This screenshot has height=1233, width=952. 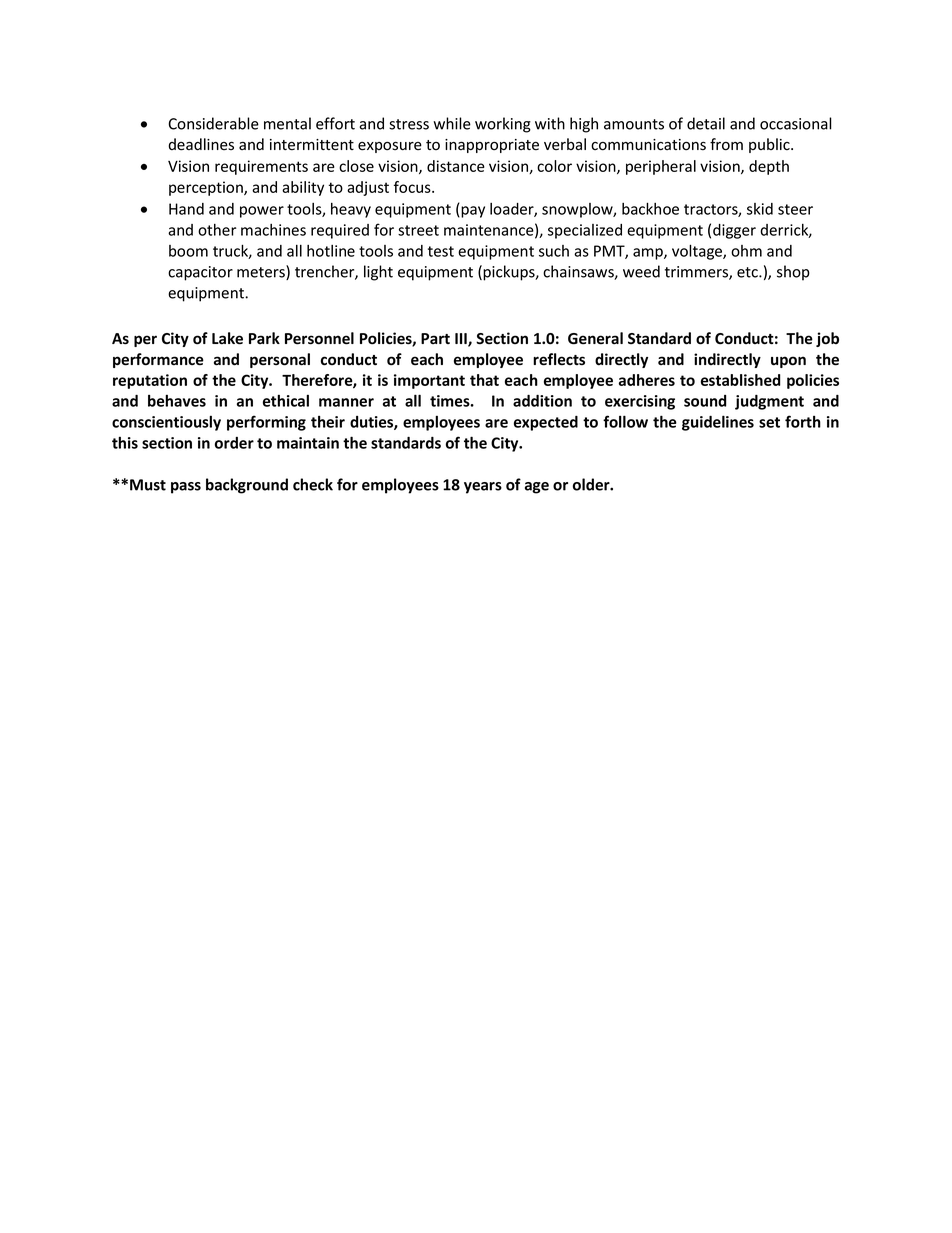 What do you see at coordinates (740, 380) in the screenshot?
I see `established` at bounding box center [740, 380].
